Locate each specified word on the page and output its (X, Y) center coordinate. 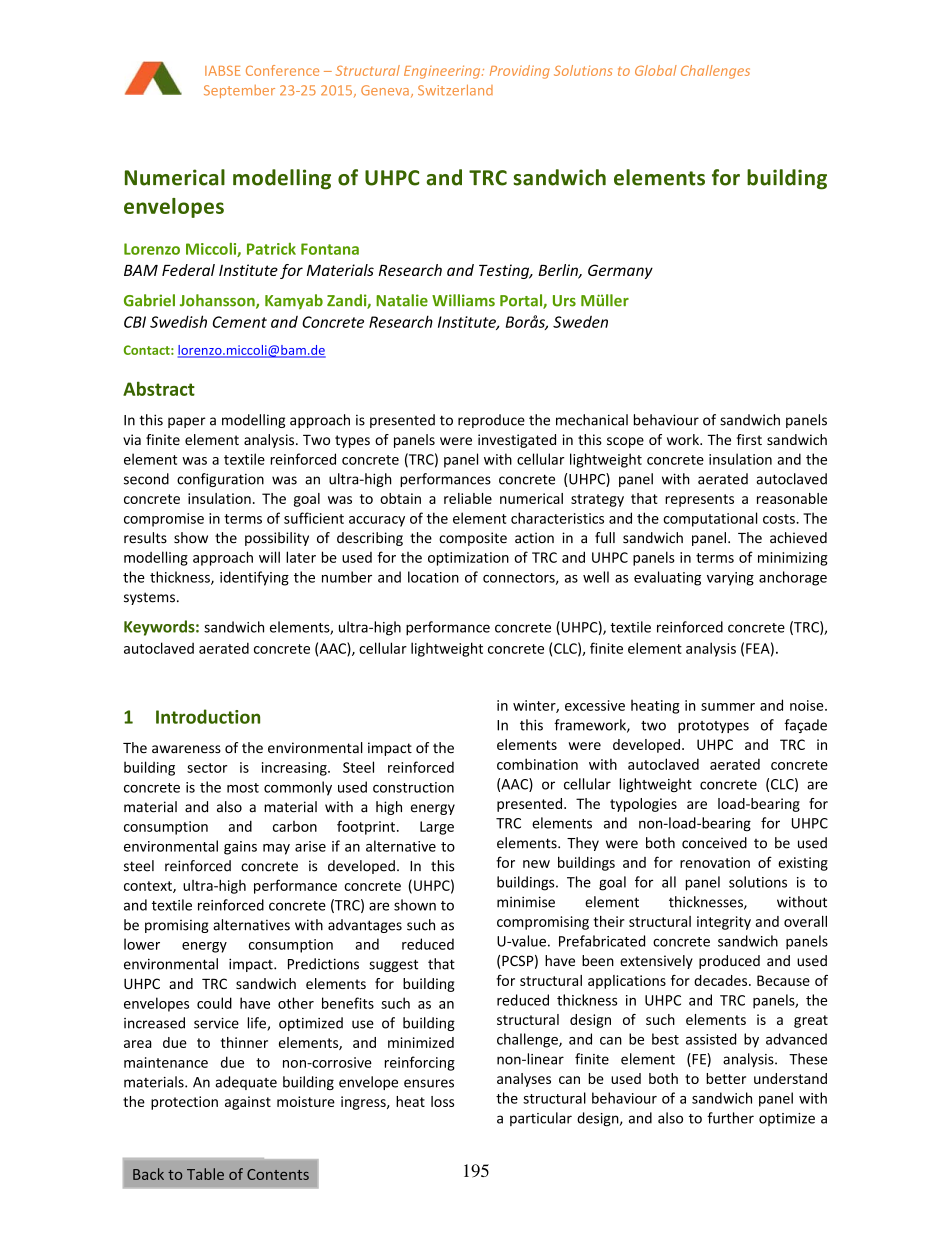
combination (537, 764)
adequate (246, 1083)
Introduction (208, 716)
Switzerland (455, 90)
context (149, 887)
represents (699, 500)
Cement (240, 322)
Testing (505, 271)
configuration (220, 480)
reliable (468, 498)
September (239, 91)
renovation (715, 862)
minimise (526, 902)
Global (656, 70)
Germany (620, 271)
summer (728, 707)
